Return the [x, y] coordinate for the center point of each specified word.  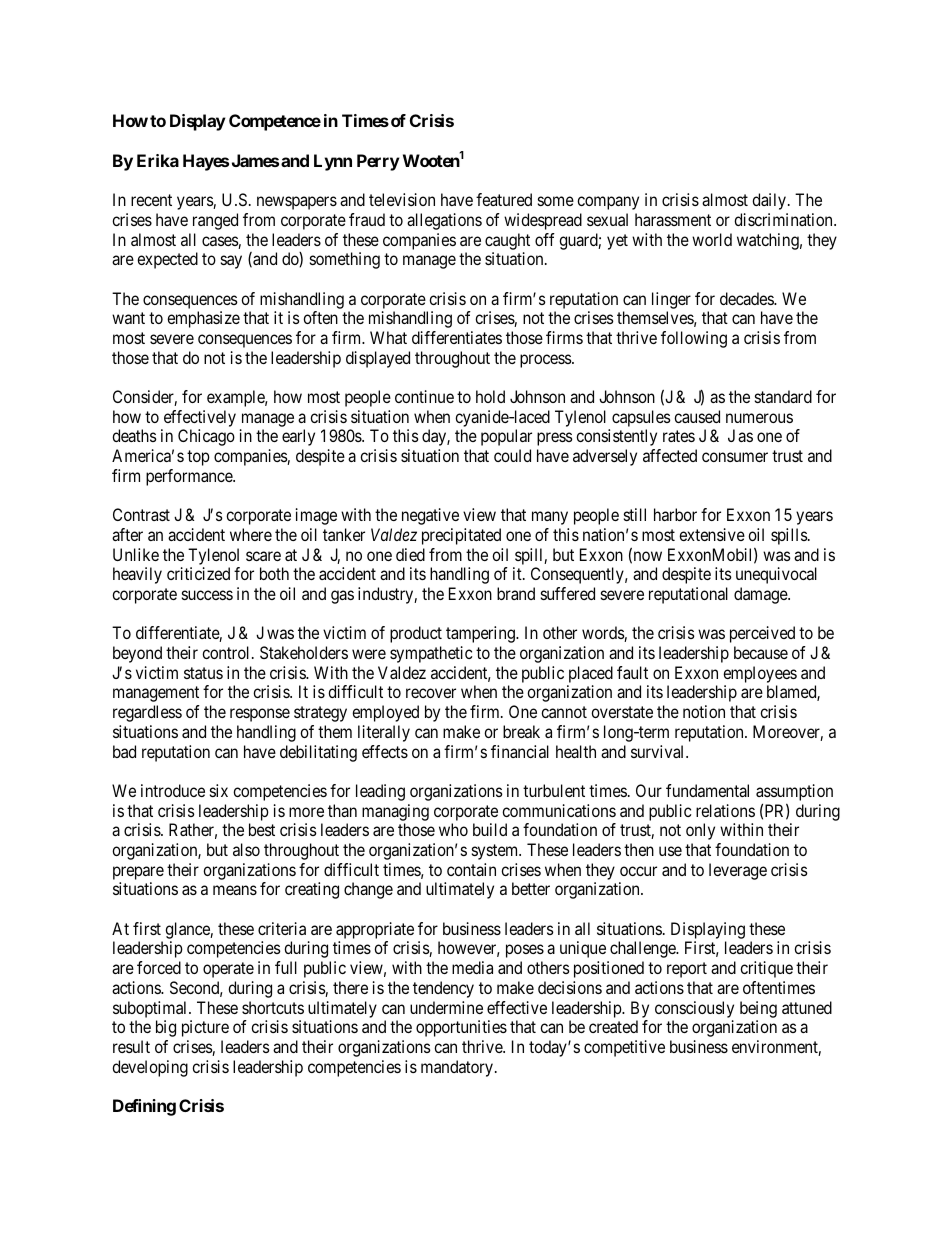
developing [150, 1068]
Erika [158, 160]
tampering [481, 634]
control [227, 652]
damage [761, 595]
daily [769, 201]
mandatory [457, 1068]
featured [504, 199]
